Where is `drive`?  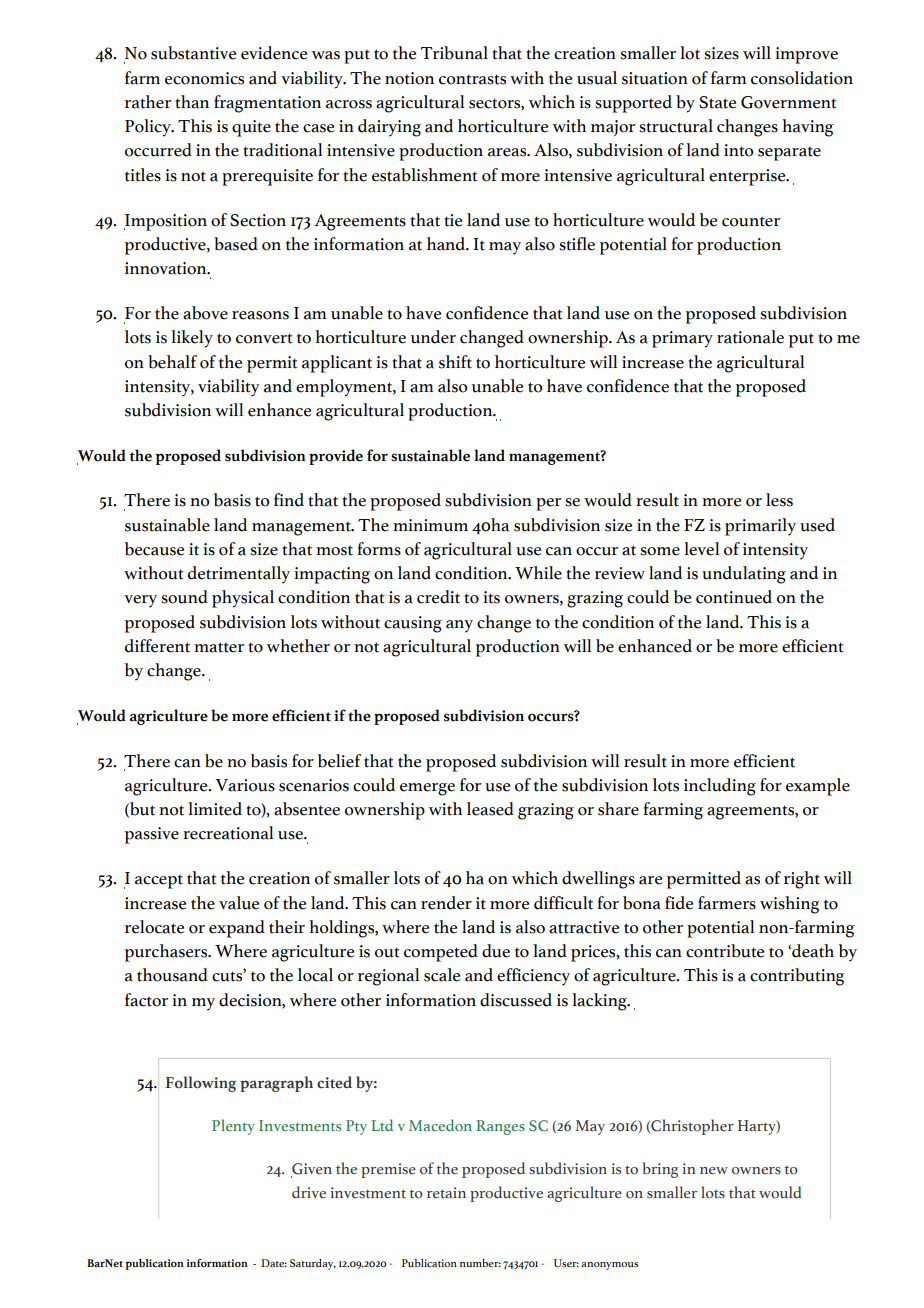 drive is located at coordinates (309, 1192).
